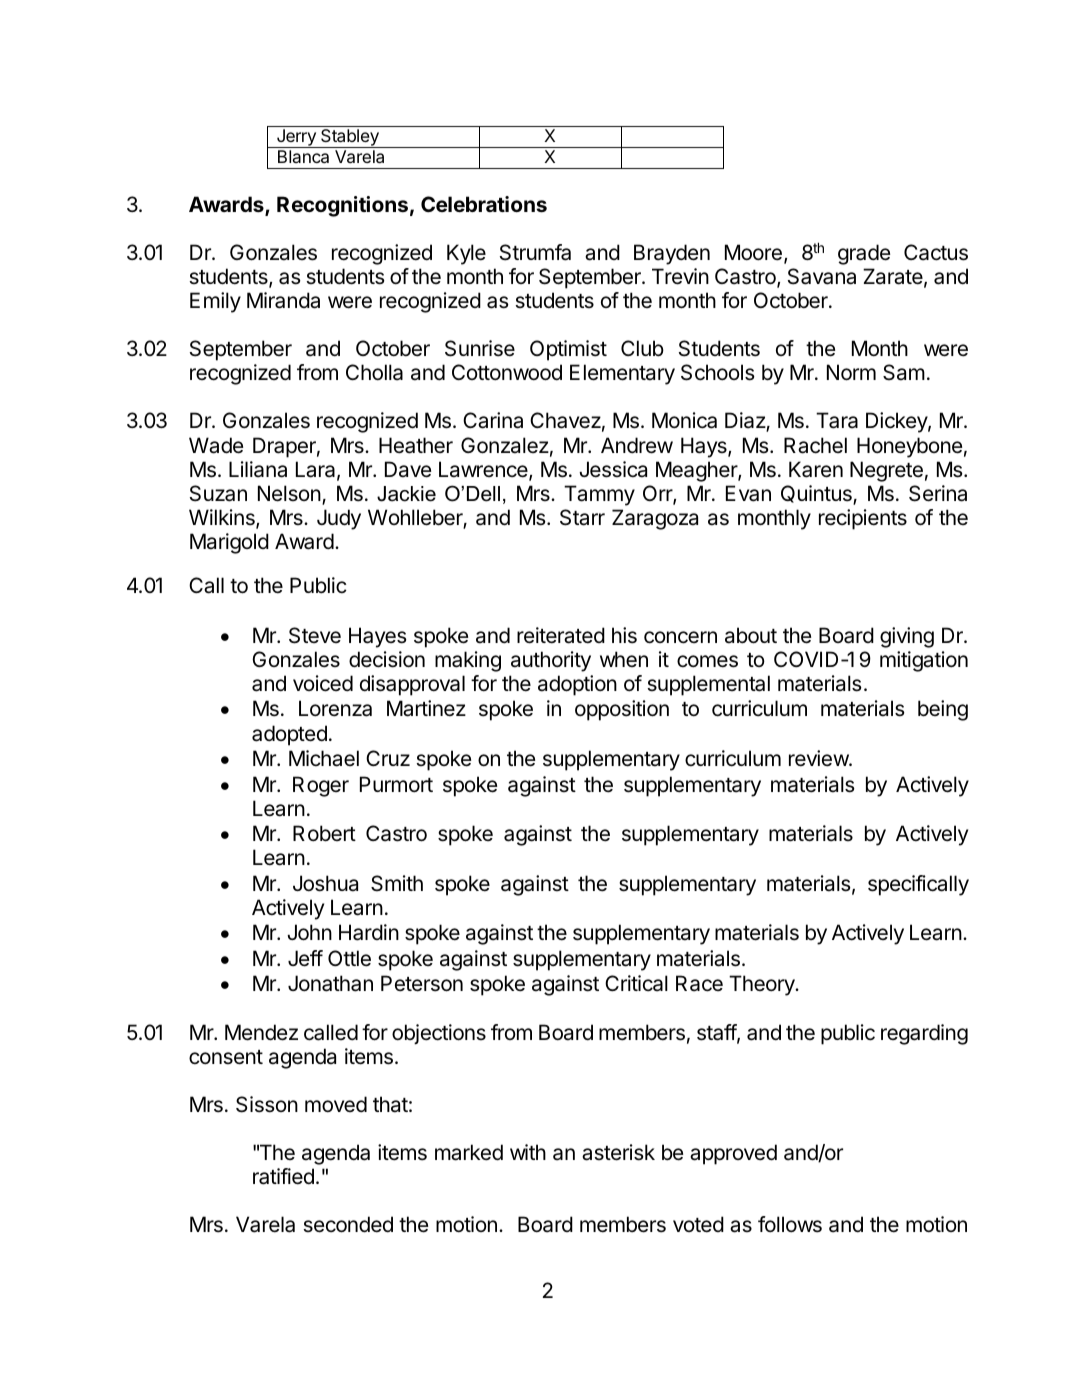 This document has height=1383, width=1069. Describe the element at coordinates (672, 254) in the document. I see `Brayden` at that location.
